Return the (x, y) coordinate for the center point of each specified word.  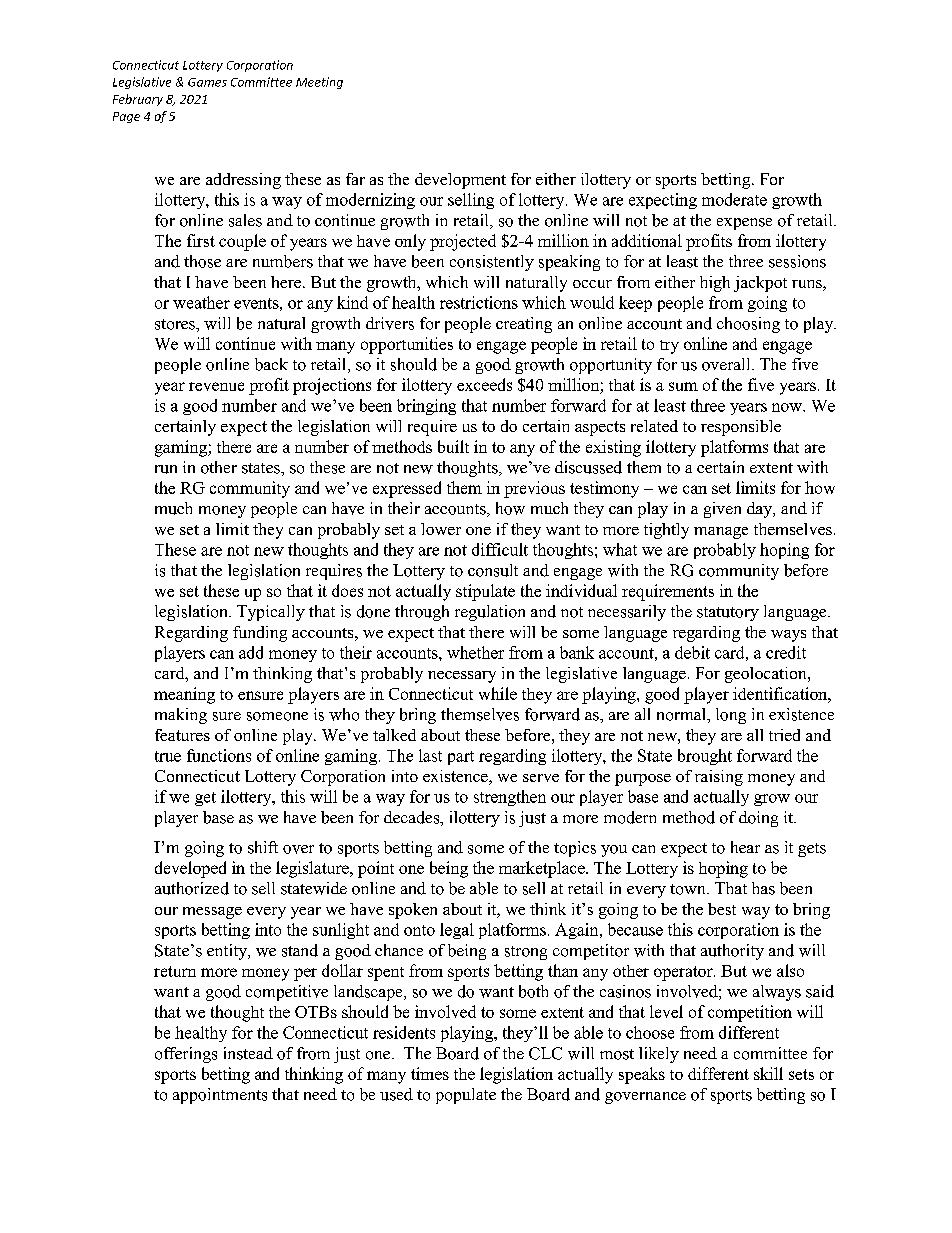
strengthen (510, 798)
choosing (748, 325)
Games (207, 82)
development (460, 181)
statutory (728, 614)
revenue (216, 386)
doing (758, 819)
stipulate (485, 592)
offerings (186, 1055)
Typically (271, 613)
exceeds (484, 384)
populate (466, 1096)
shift (263, 847)
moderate (734, 199)
